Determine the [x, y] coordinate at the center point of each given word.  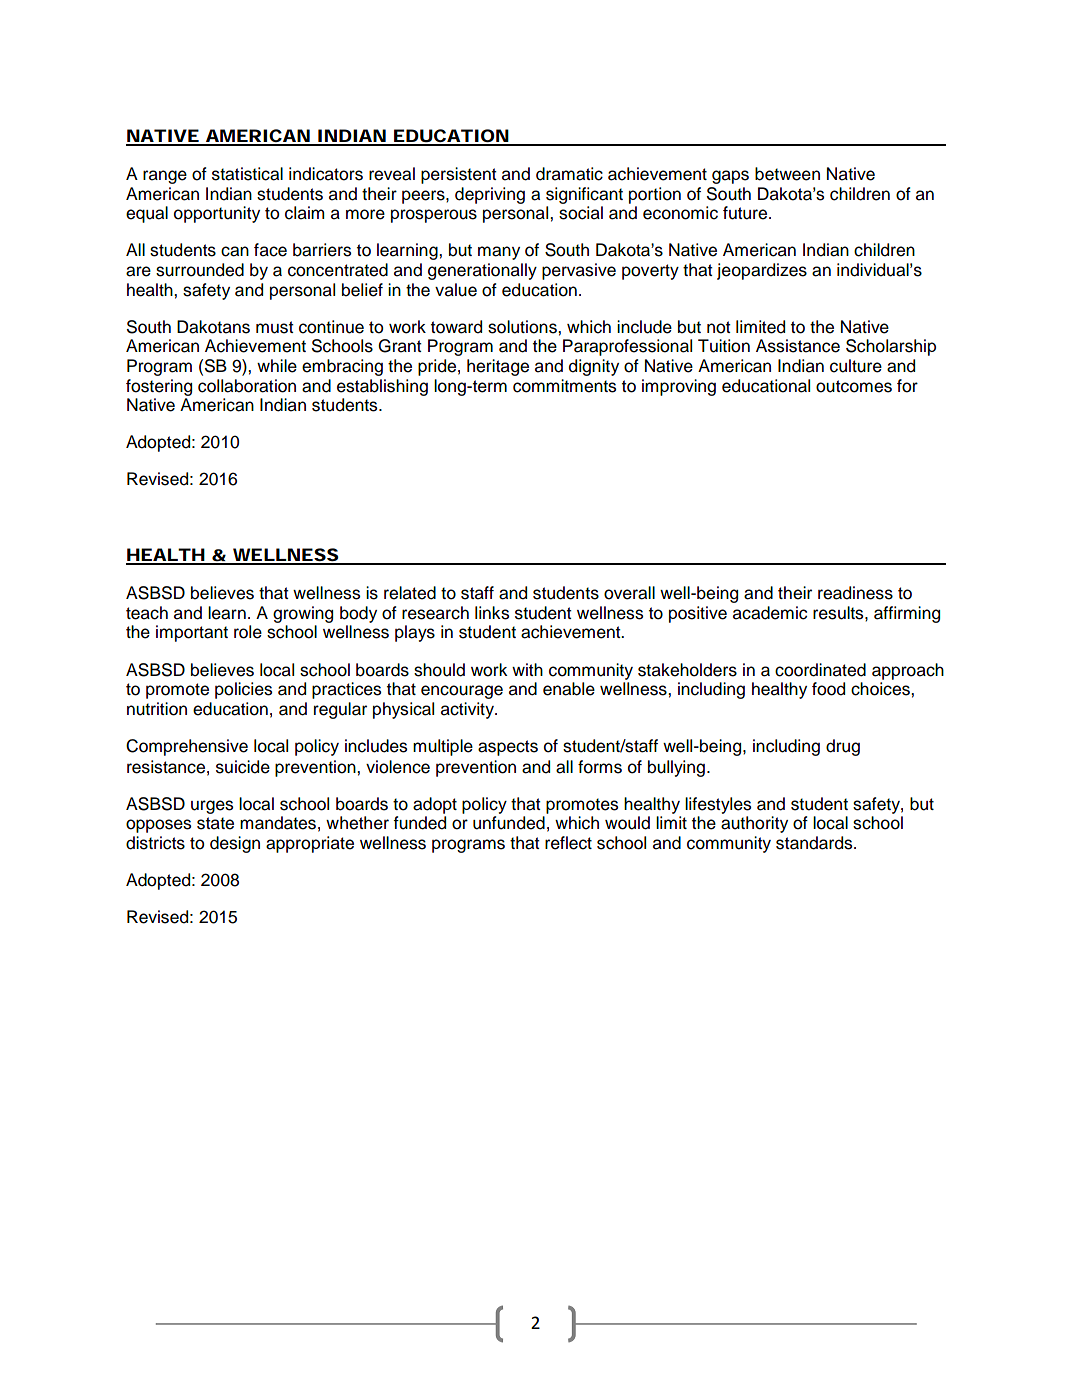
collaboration [247, 386]
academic [770, 613]
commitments [564, 386]
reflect [568, 843]
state [215, 823]
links [492, 613]
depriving [490, 195]
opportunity [217, 214]
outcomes [854, 386]
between [787, 174]
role [248, 632]
